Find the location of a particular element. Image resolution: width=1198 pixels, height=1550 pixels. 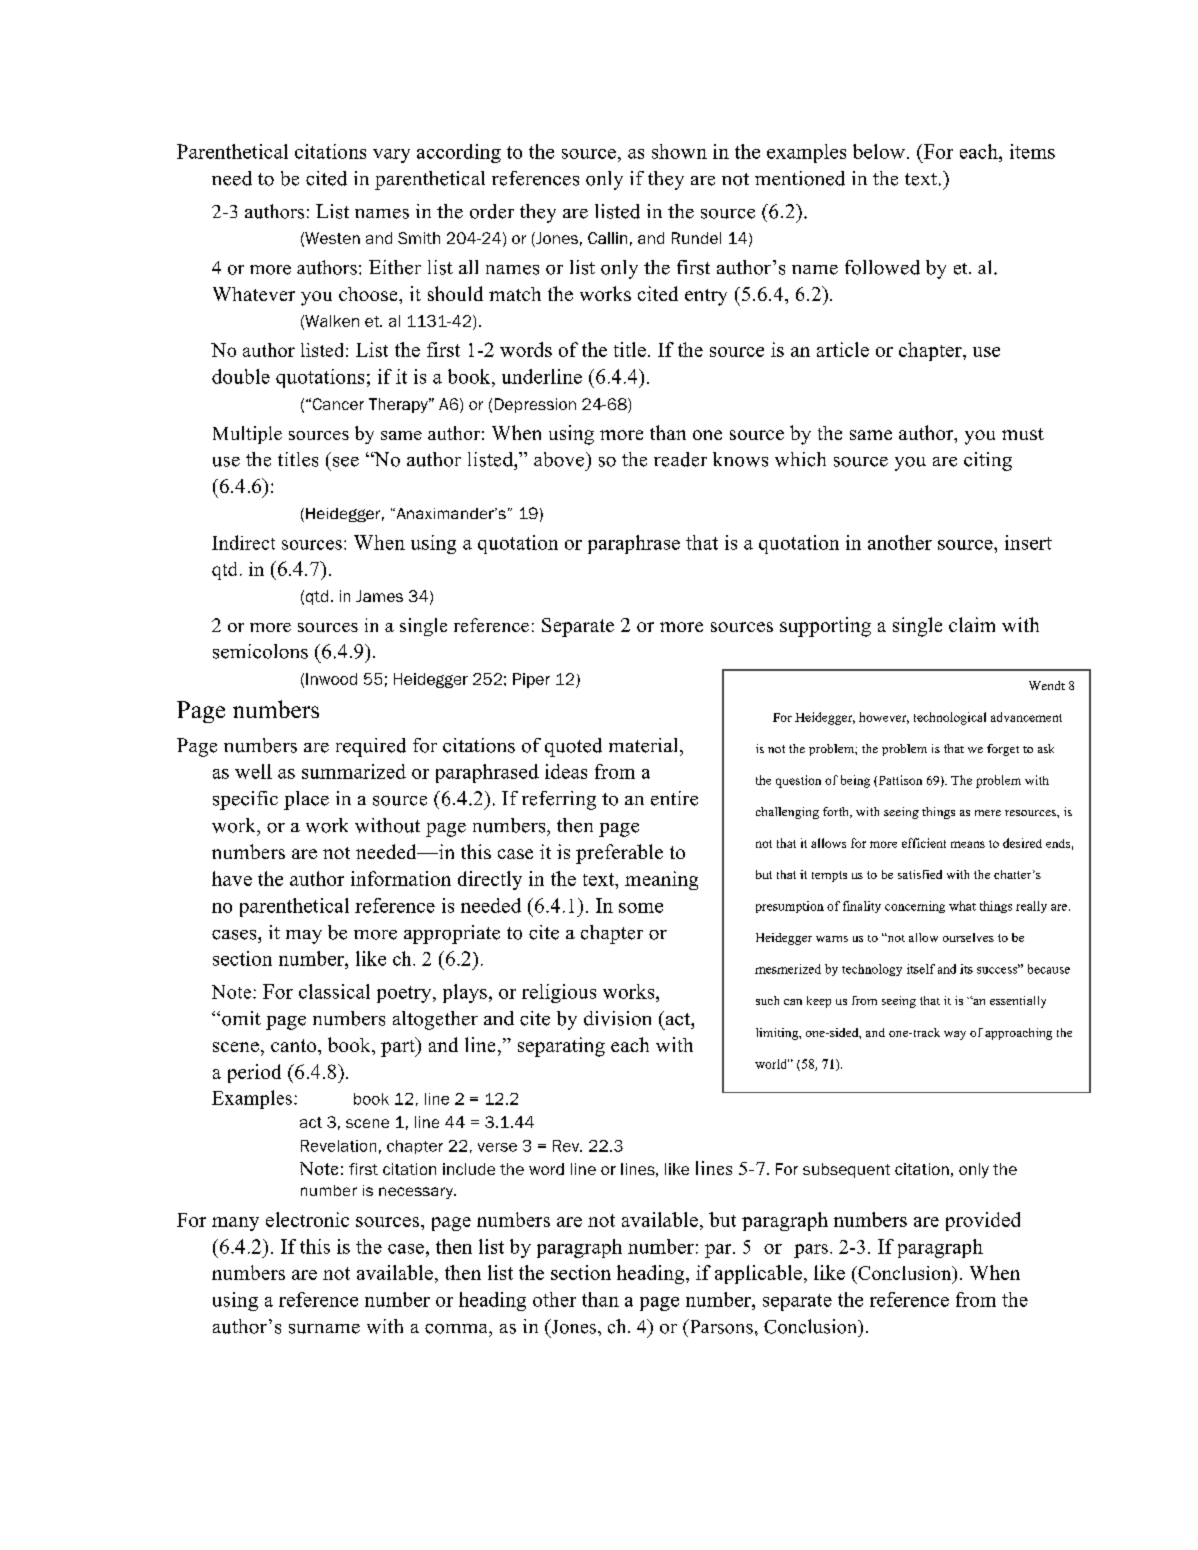

vary is located at coordinates (391, 156).
